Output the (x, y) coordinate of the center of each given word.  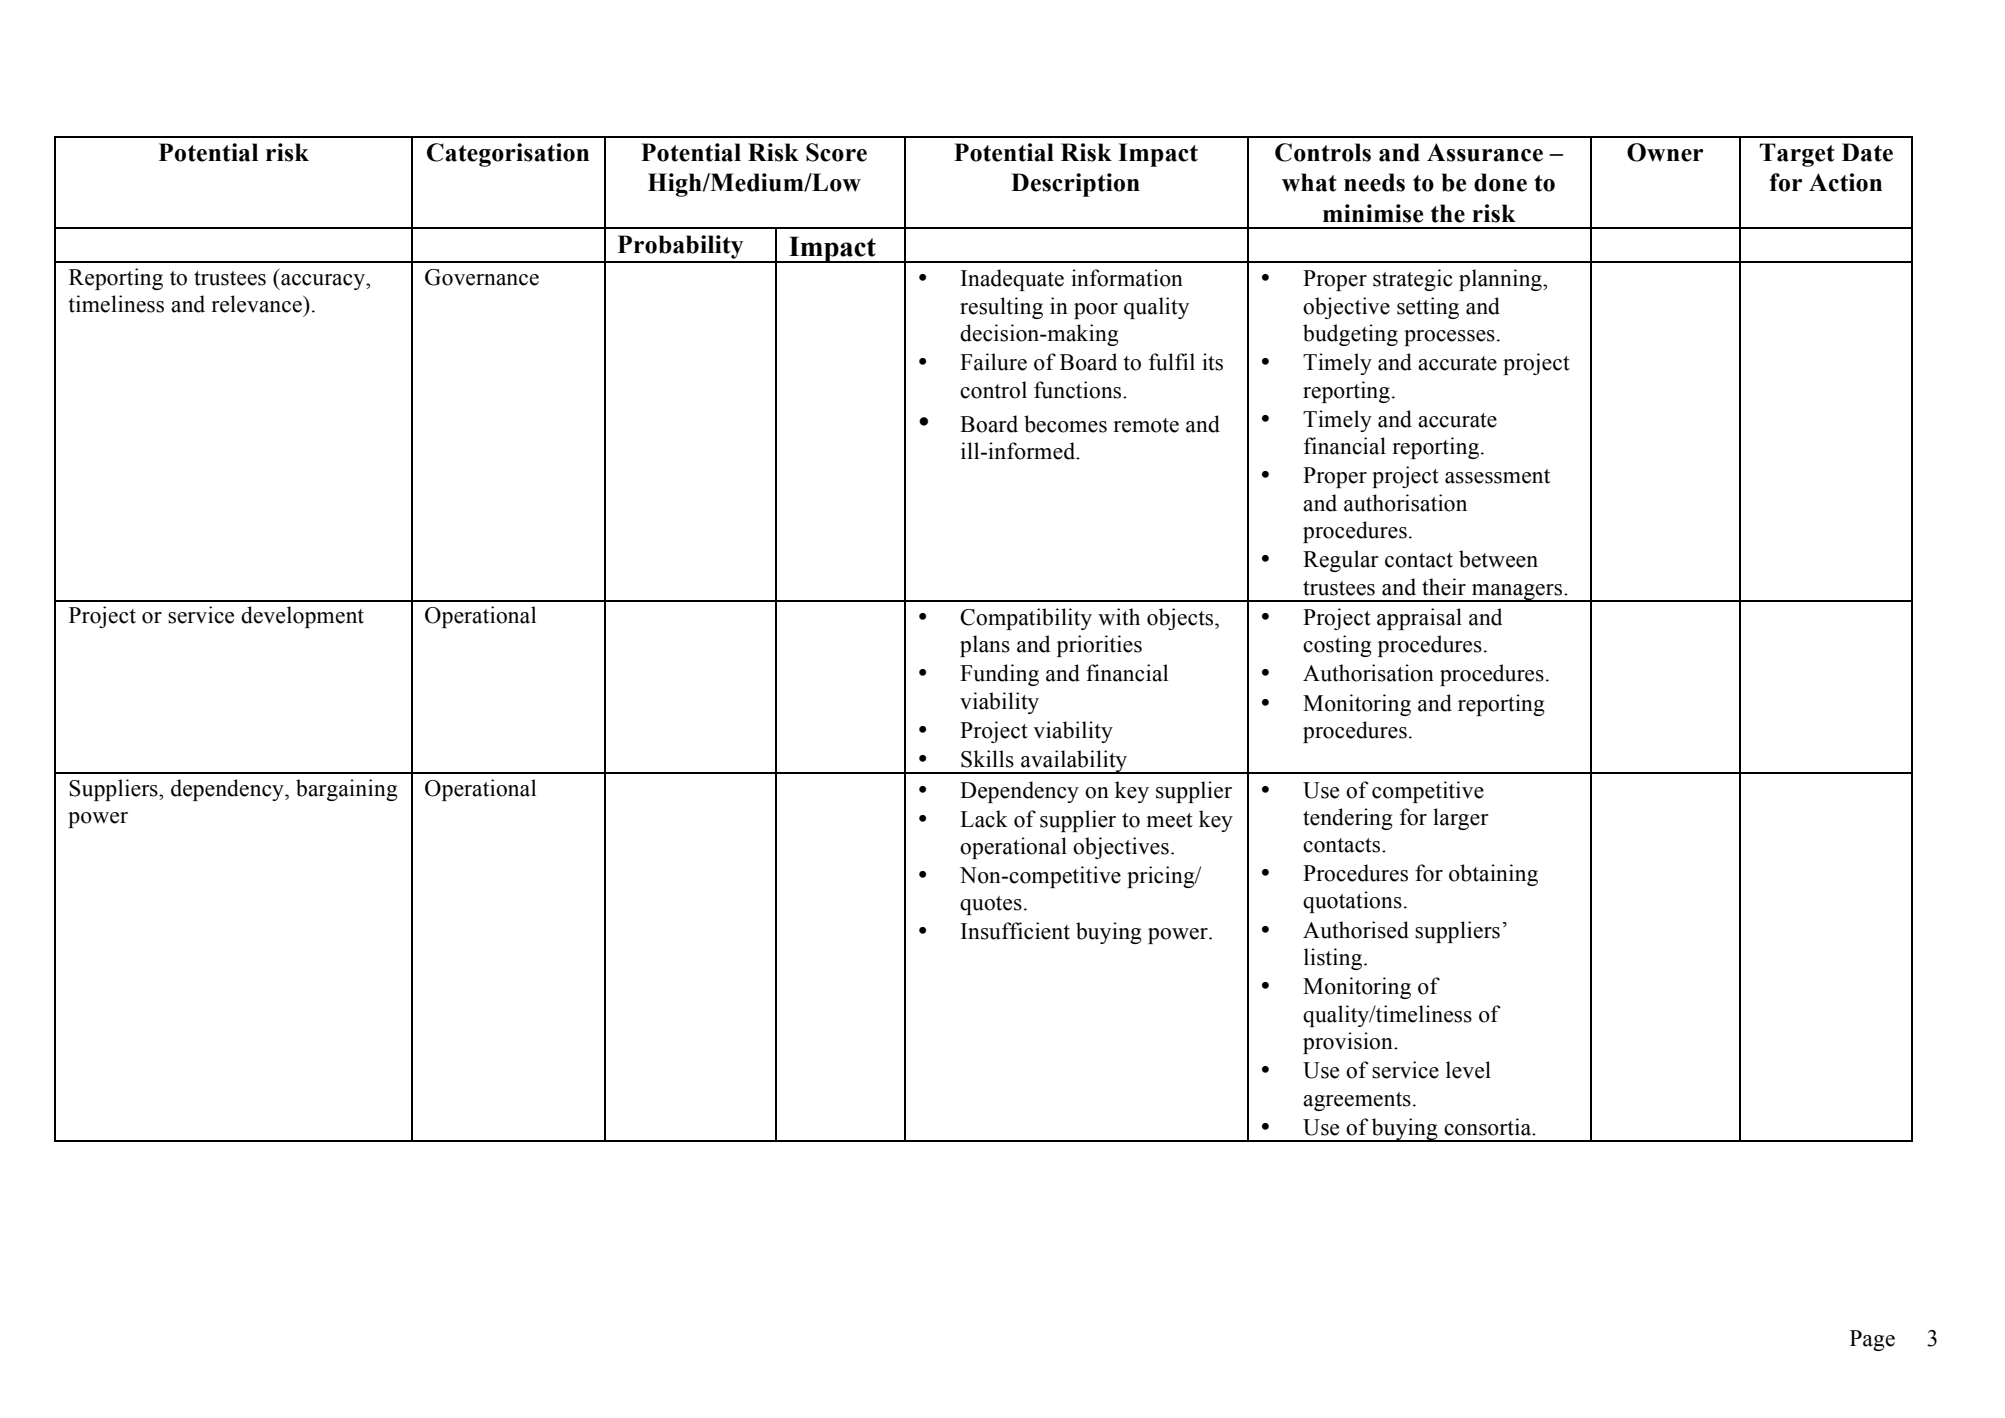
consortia (1489, 1127)
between (1498, 559)
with (1119, 617)
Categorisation (508, 155)
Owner (1665, 152)
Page (1872, 1340)
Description (1075, 185)
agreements (1357, 1101)
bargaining (347, 790)
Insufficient (1015, 931)
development (302, 617)
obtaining (1493, 875)
